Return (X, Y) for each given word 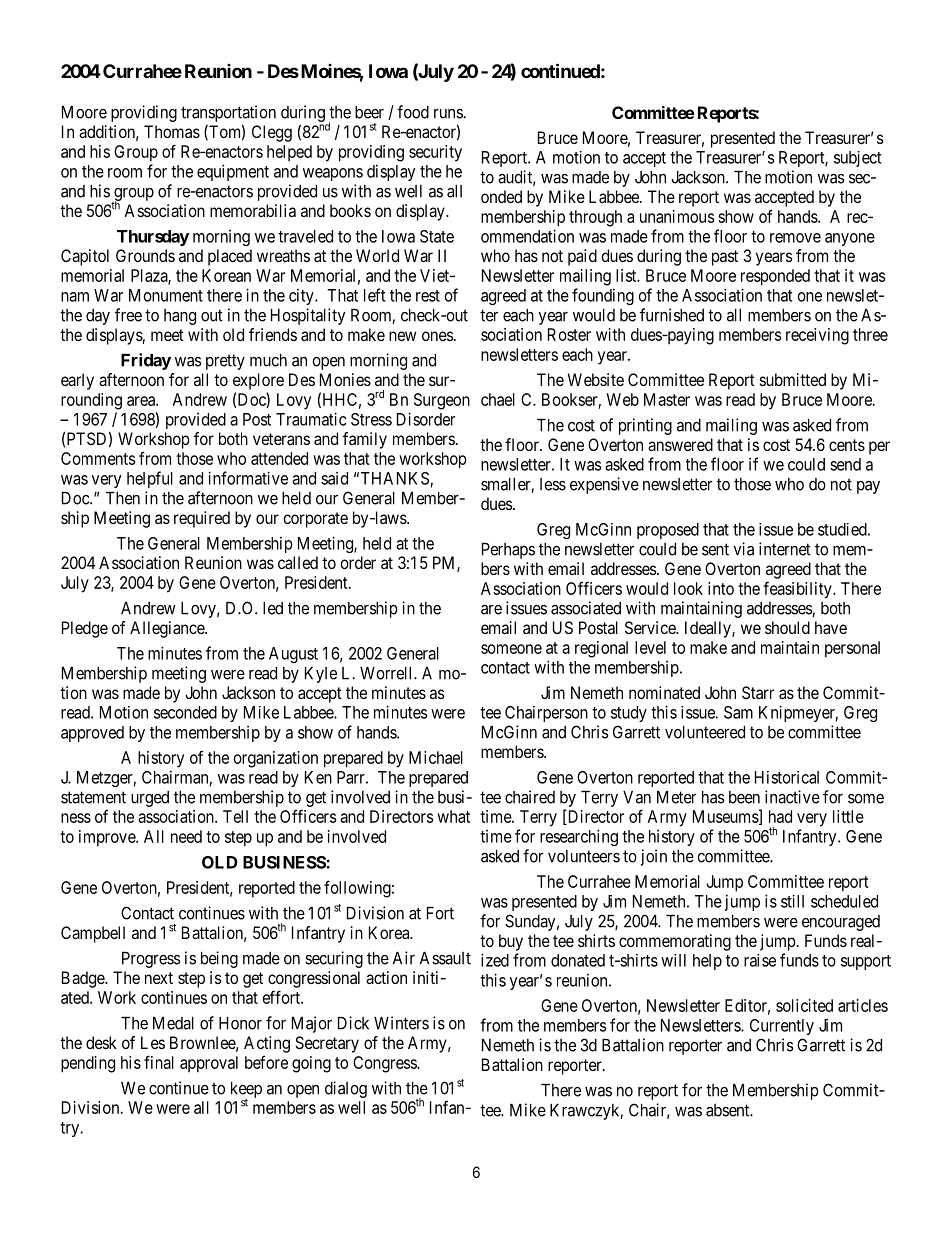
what (453, 816)
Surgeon (442, 401)
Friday (146, 361)
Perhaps (508, 551)
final (159, 1062)
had (780, 816)
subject (857, 159)
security (435, 153)
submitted (793, 379)
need (186, 836)
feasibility (798, 590)
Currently (782, 1027)
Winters (401, 1023)
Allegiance (168, 629)
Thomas (172, 131)
